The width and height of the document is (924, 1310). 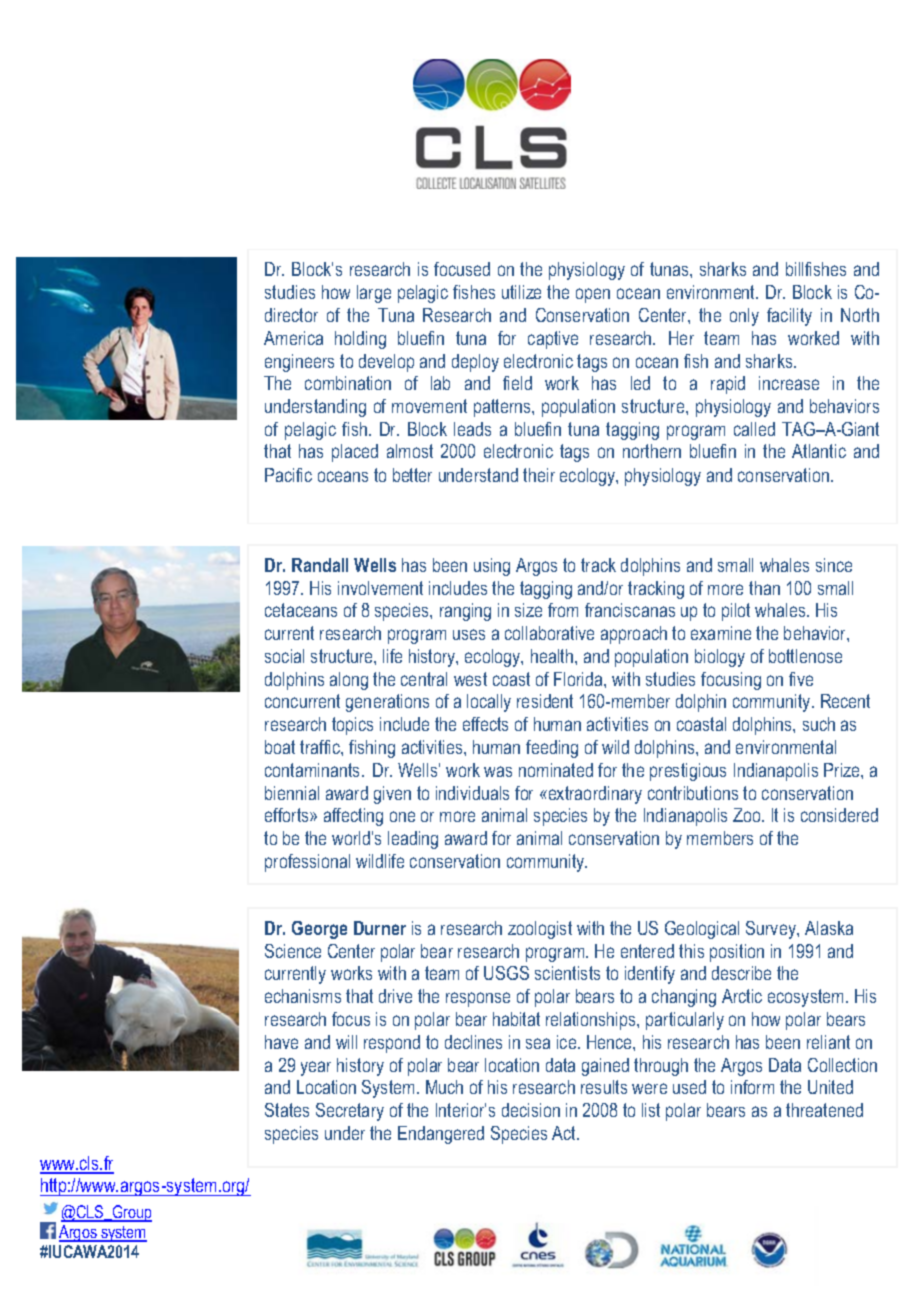 I want to click on Secretary, so click(x=350, y=1112).
